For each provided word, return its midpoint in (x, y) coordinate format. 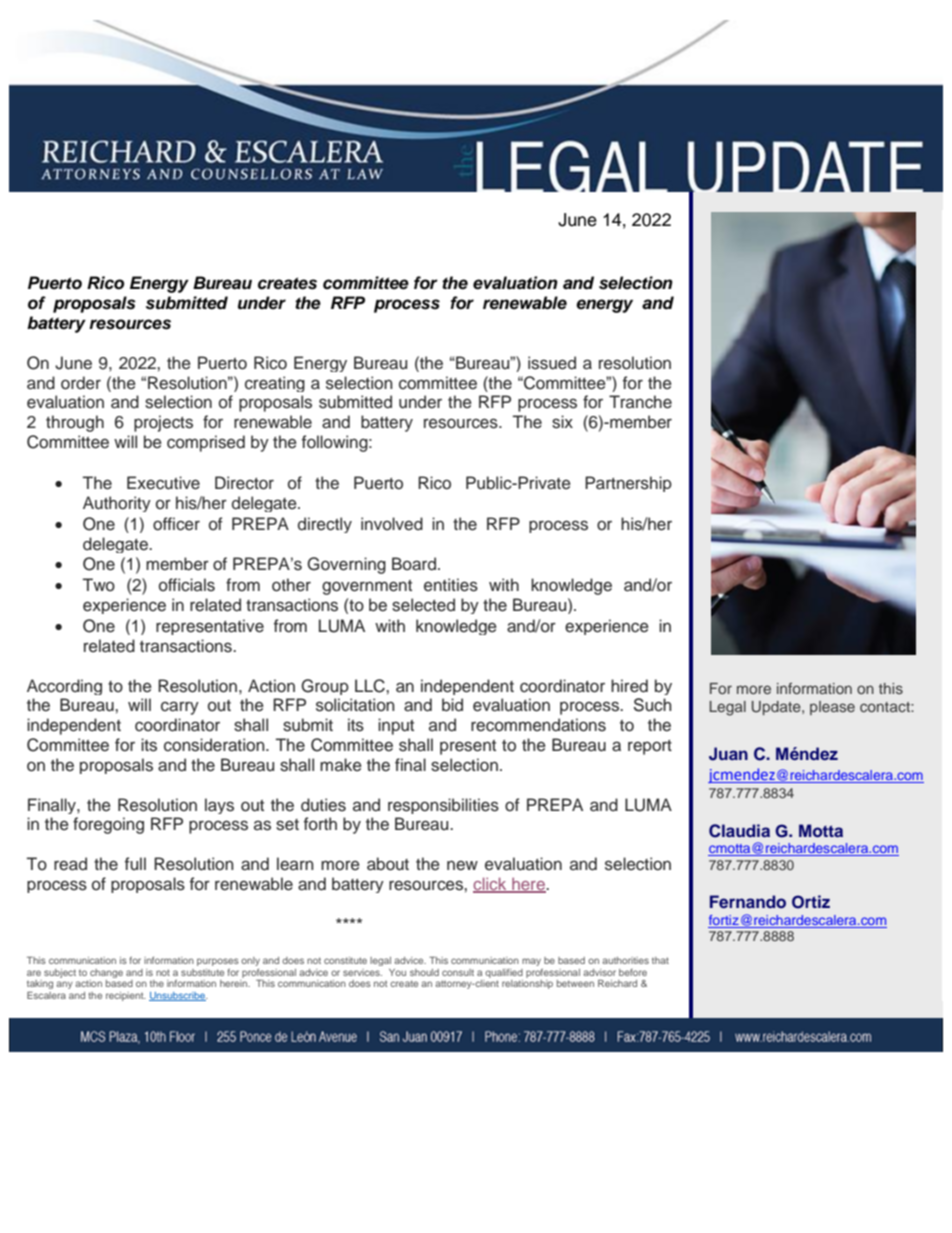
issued (552, 363)
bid (452, 704)
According (64, 687)
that (660, 960)
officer (176, 524)
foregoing (108, 825)
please (832, 708)
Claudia (739, 831)
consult (458, 972)
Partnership (628, 484)
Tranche (640, 402)
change (106, 973)
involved (392, 524)
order (81, 383)
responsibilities (443, 806)
